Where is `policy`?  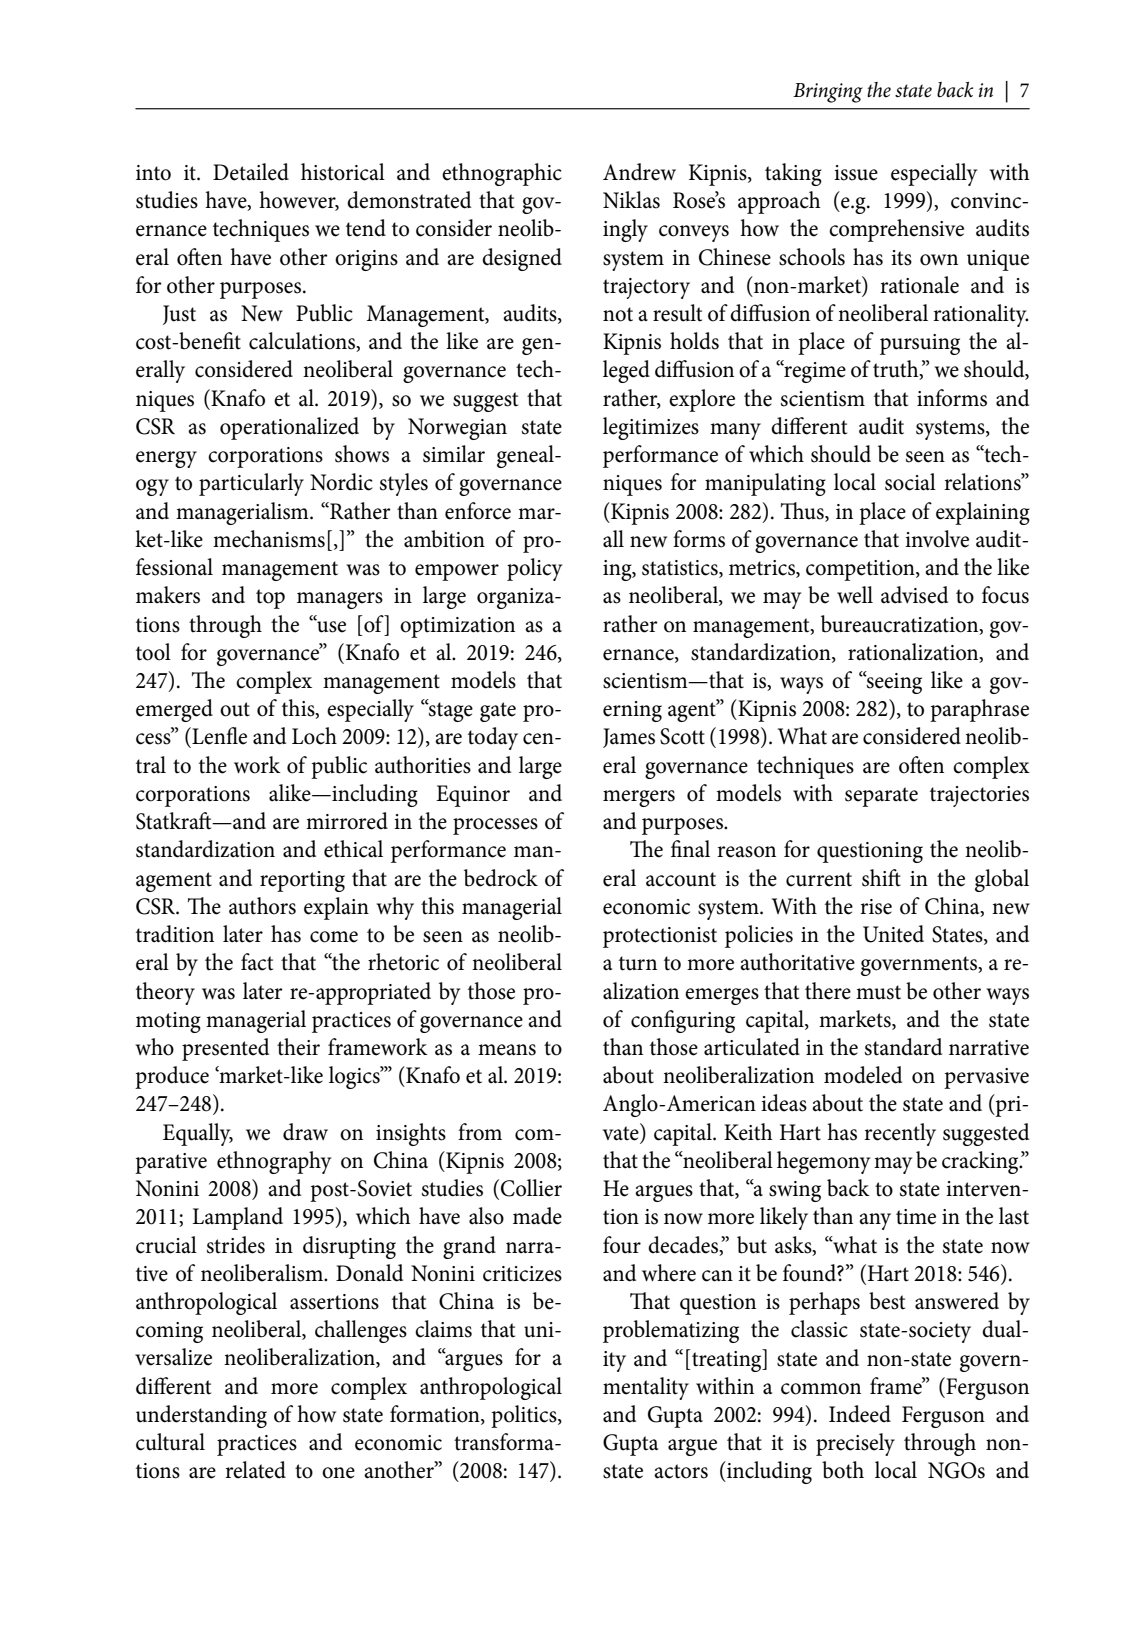 policy is located at coordinates (534, 569).
